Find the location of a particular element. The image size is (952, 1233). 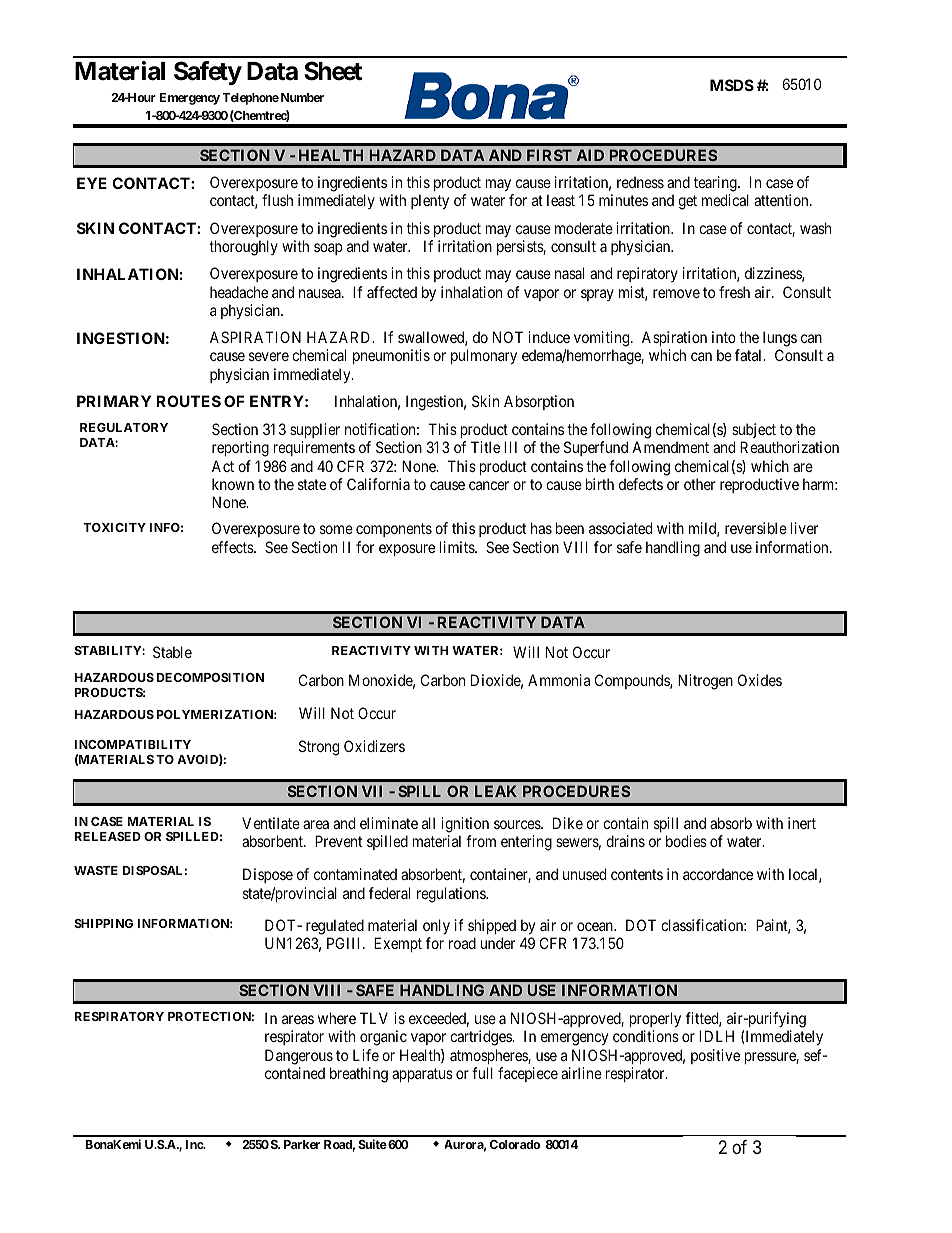

MSDS is located at coordinates (732, 85).
